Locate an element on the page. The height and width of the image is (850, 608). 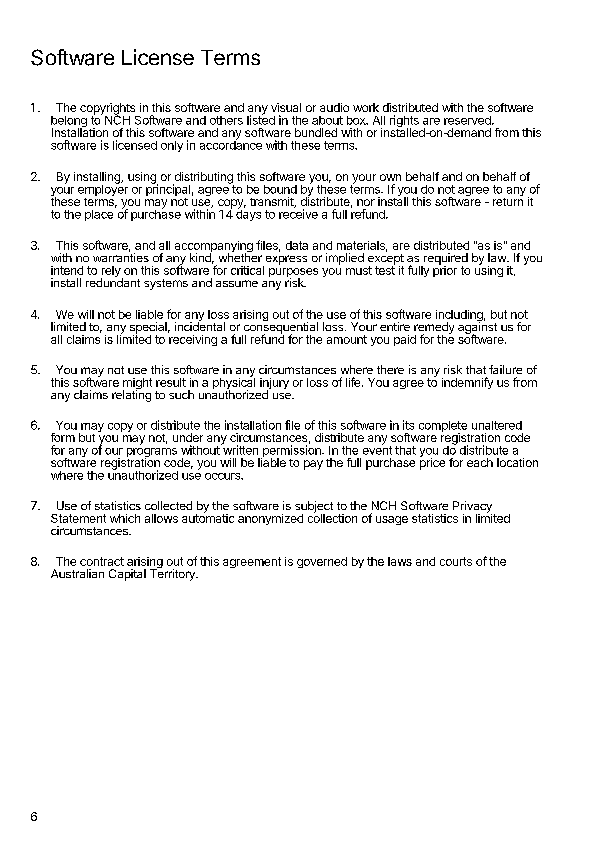
relating is located at coordinates (131, 395).
